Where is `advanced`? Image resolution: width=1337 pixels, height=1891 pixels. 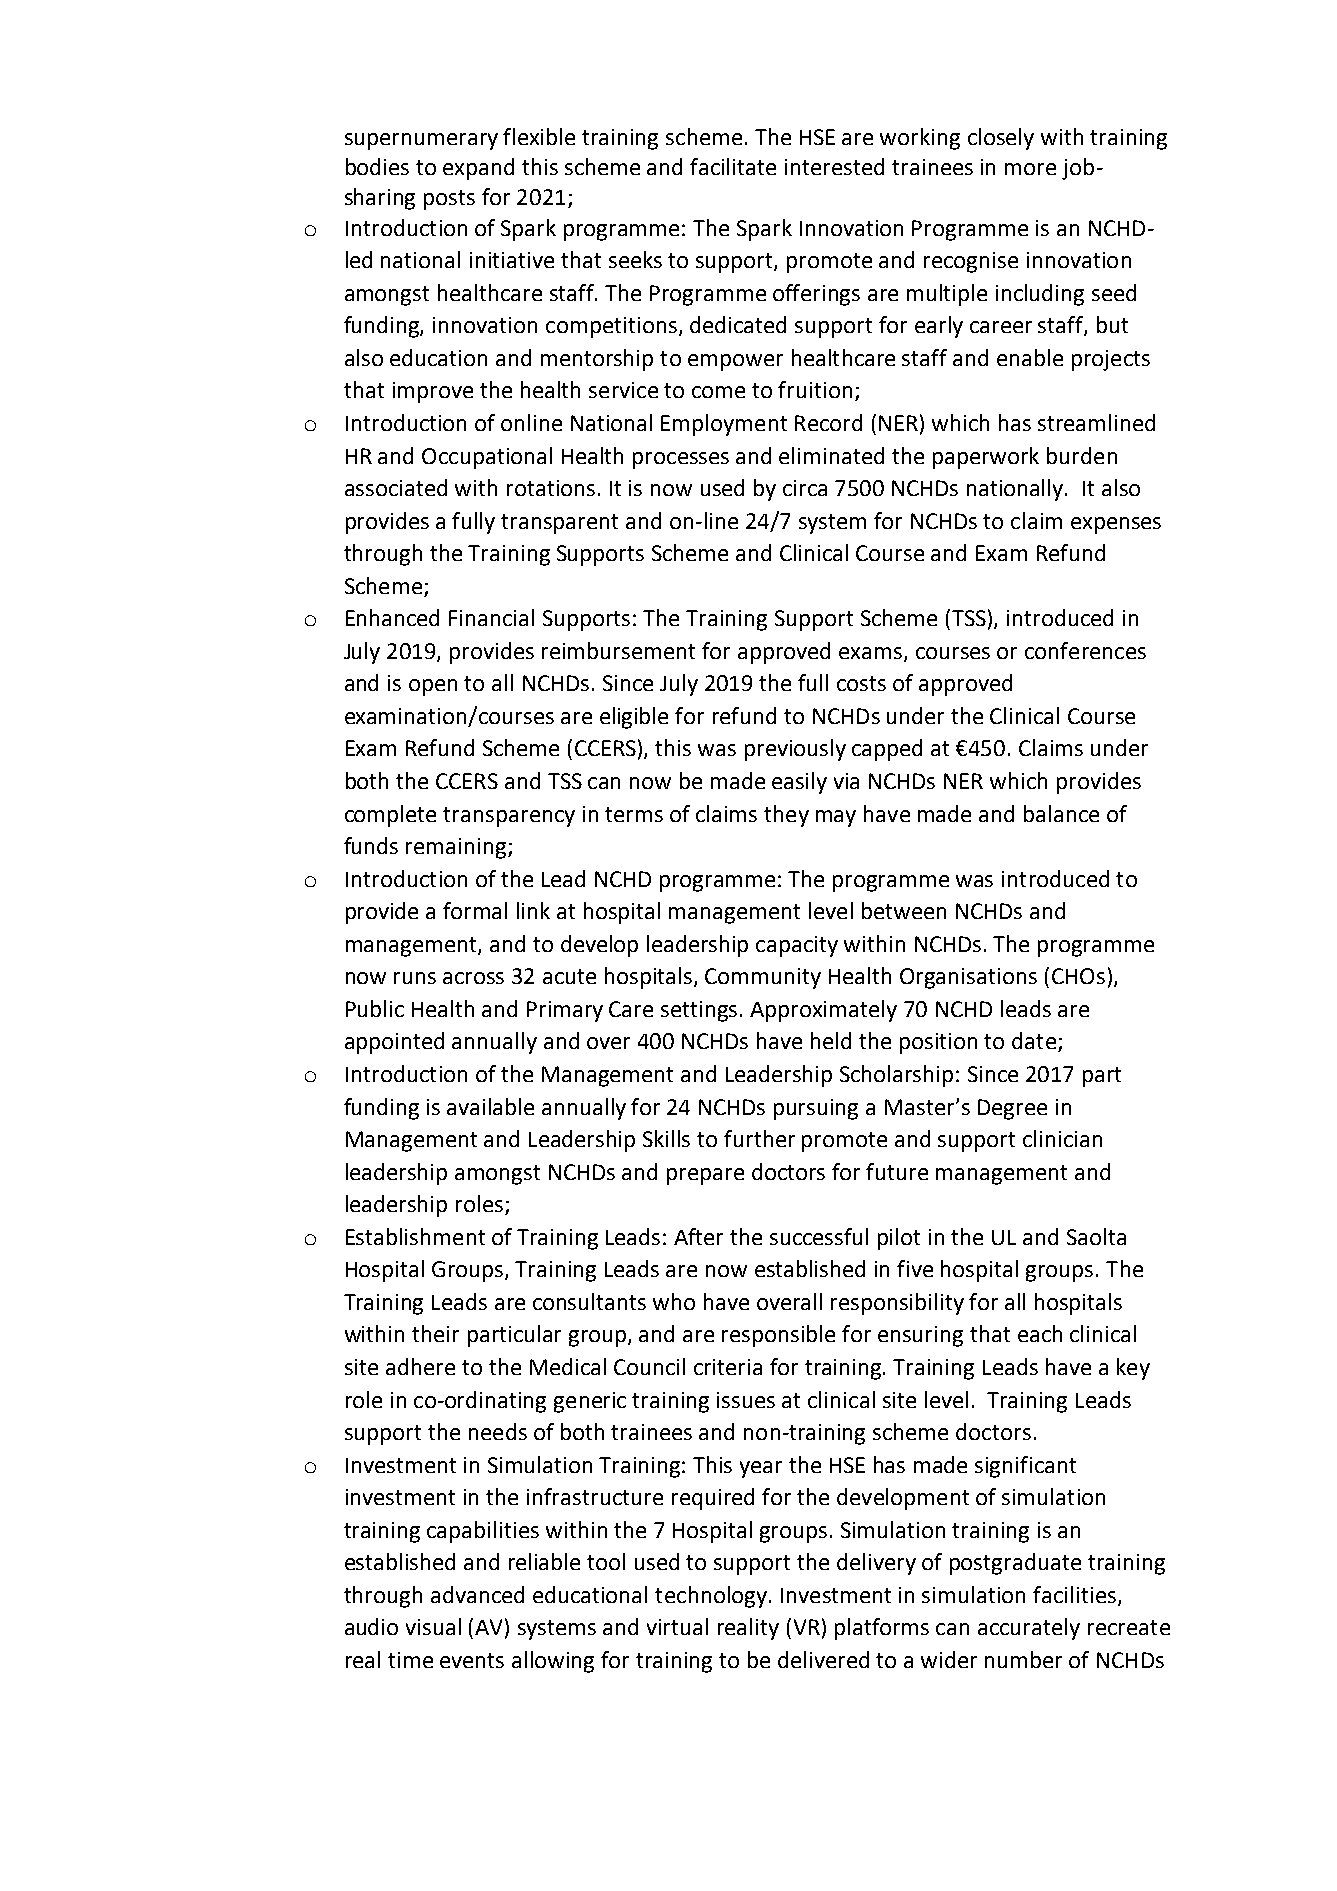 advanced is located at coordinates (477, 1594).
